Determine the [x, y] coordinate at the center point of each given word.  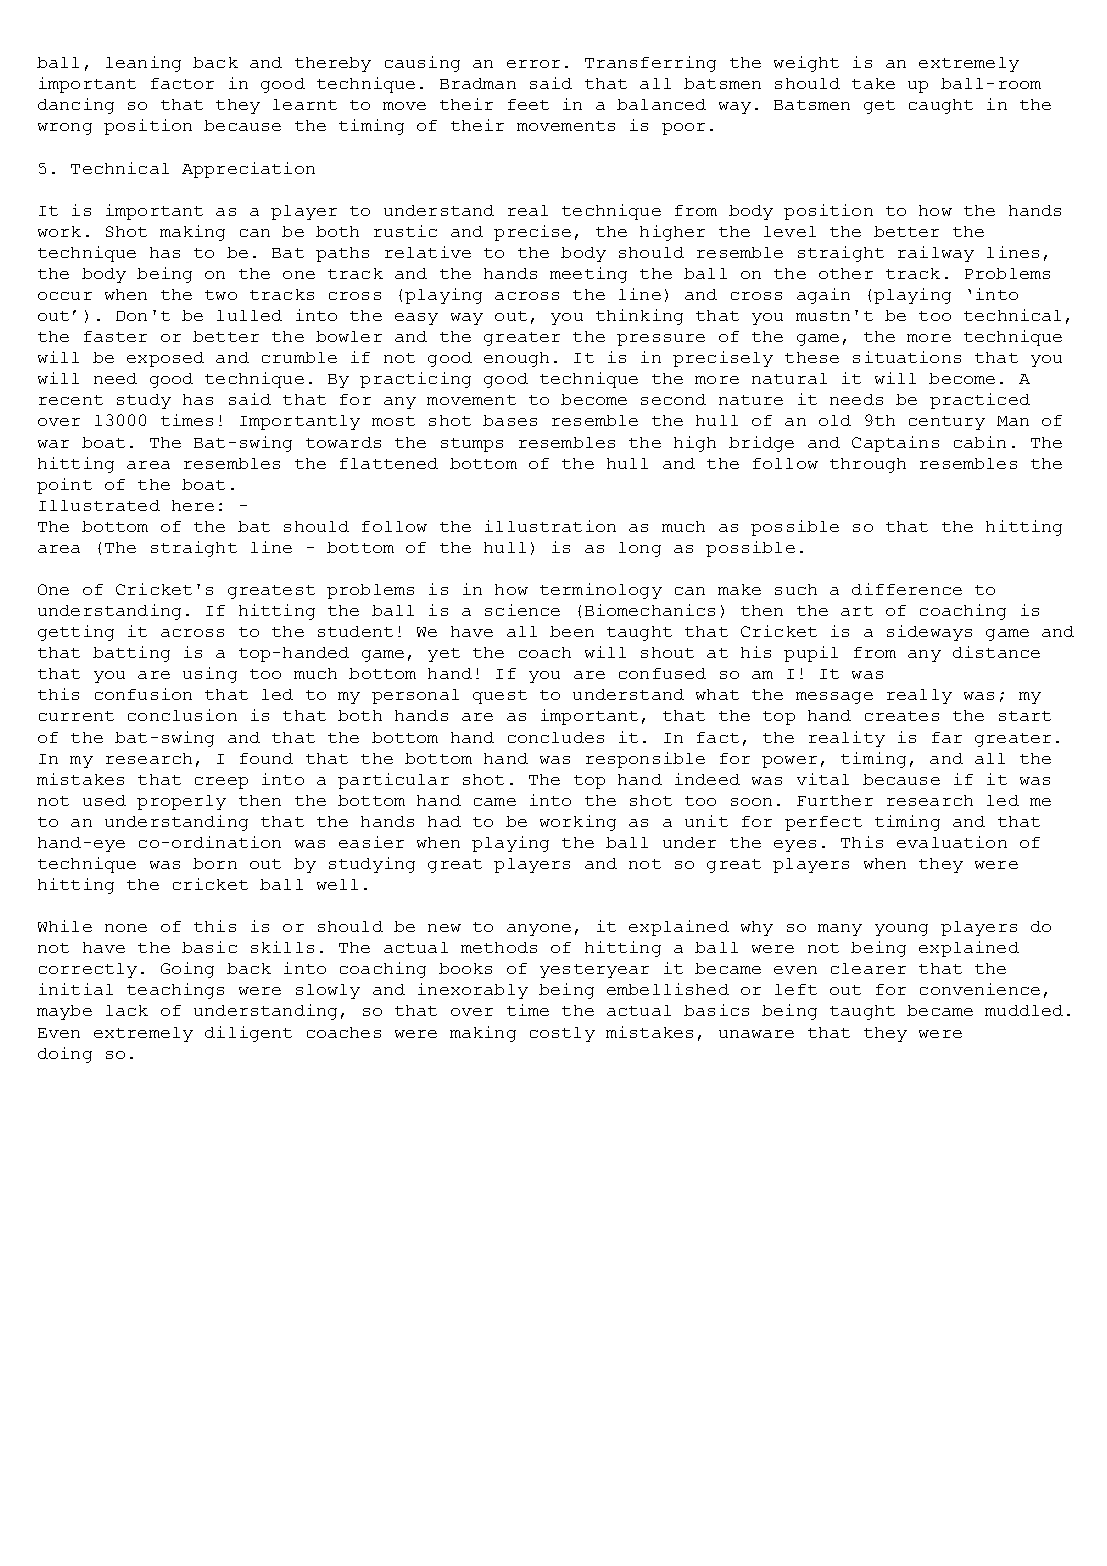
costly [562, 1034]
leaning [143, 64]
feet [528, 104]
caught [941, 106]
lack [127, 1010]
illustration [550, 526]
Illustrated [99, 505]
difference [907, 589]
